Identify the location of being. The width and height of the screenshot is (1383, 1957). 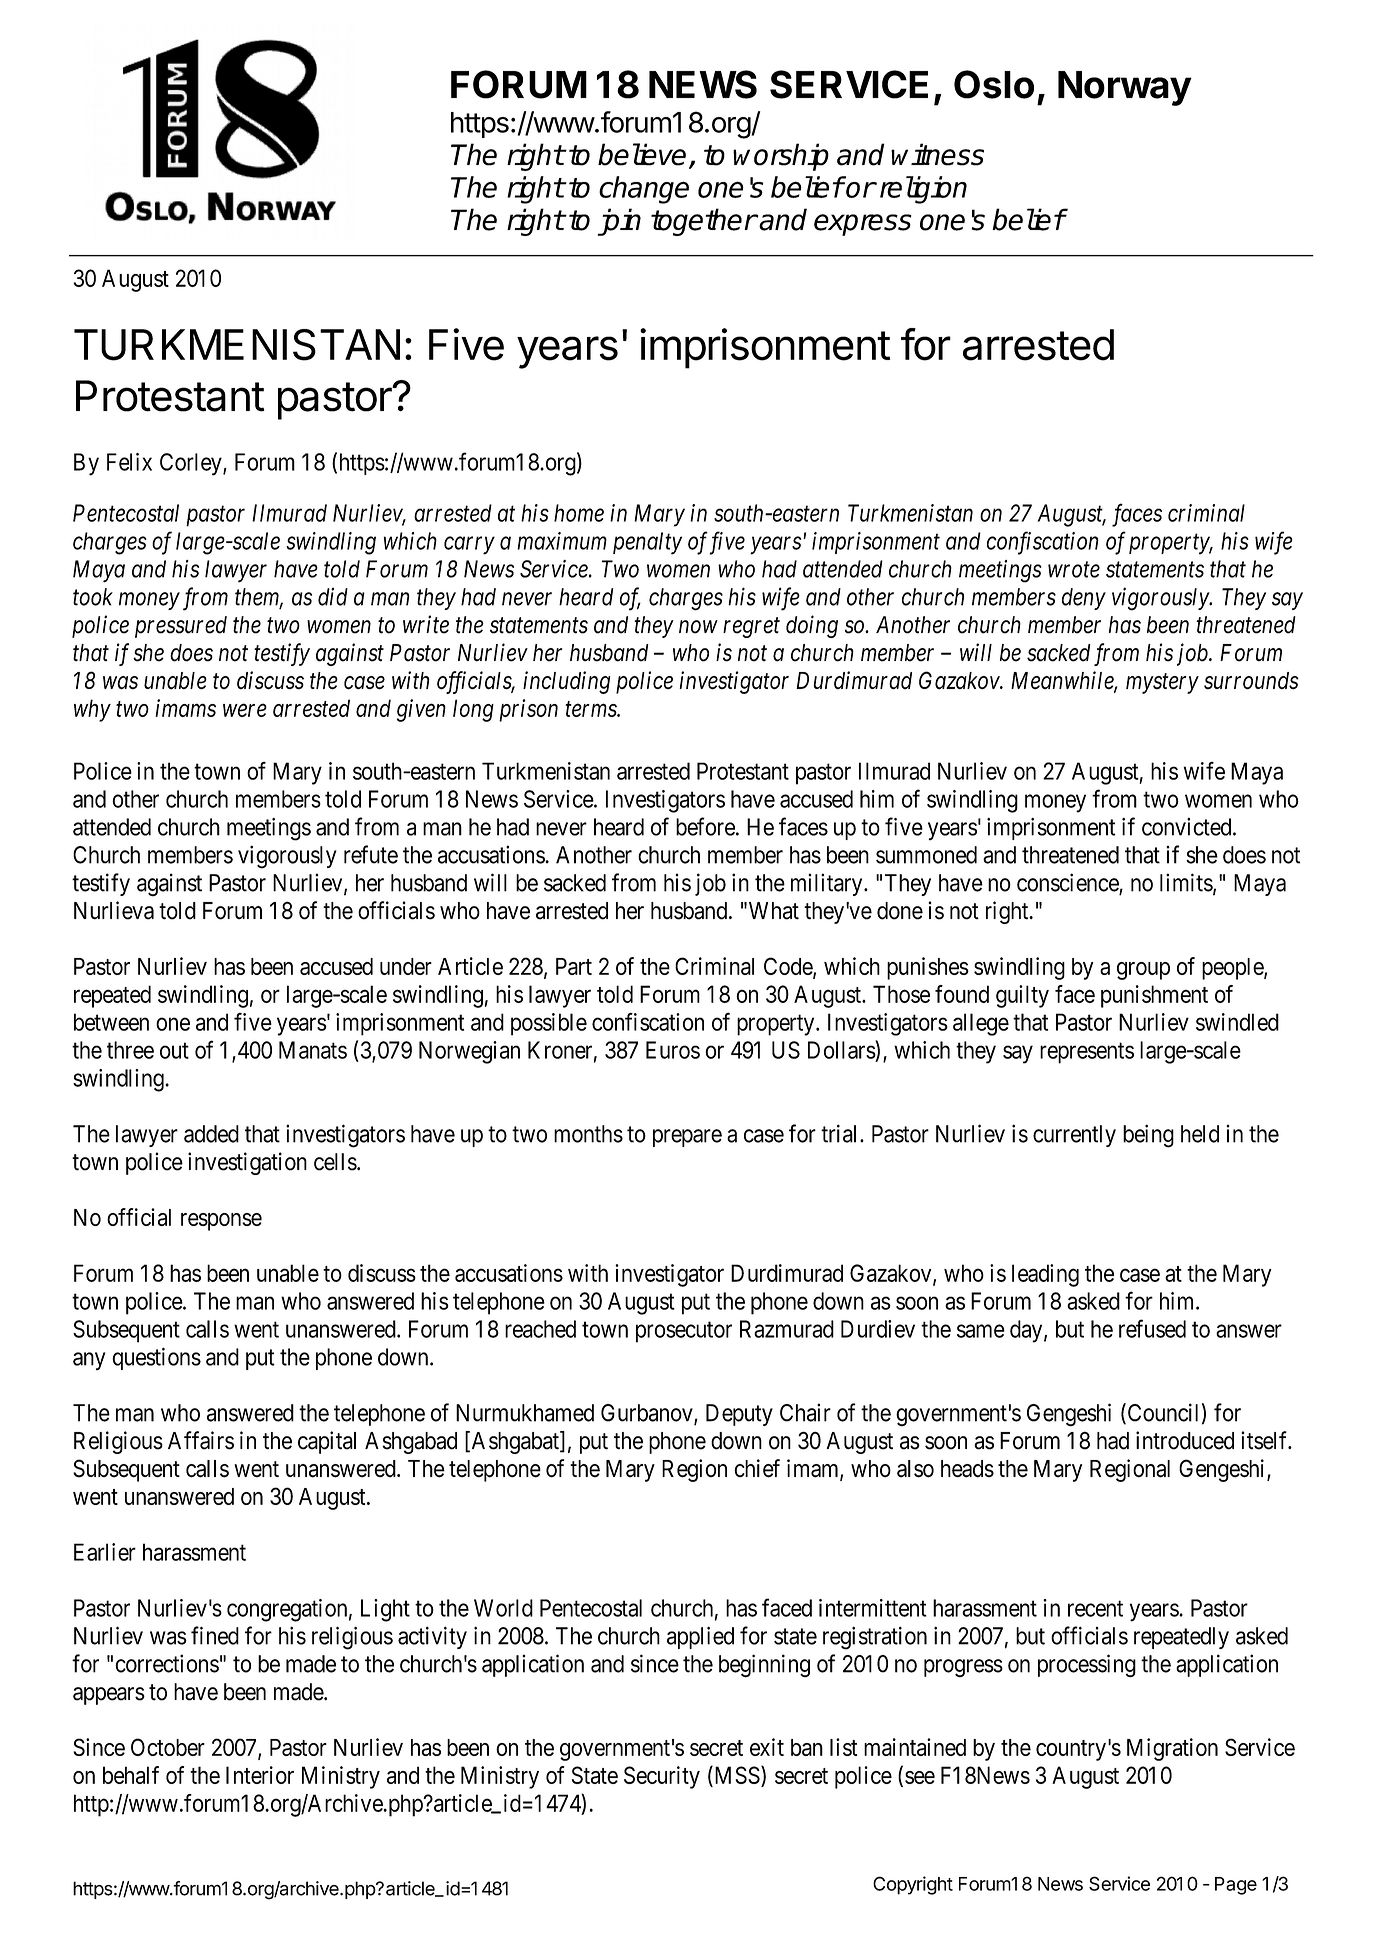
(1148, 1136).
